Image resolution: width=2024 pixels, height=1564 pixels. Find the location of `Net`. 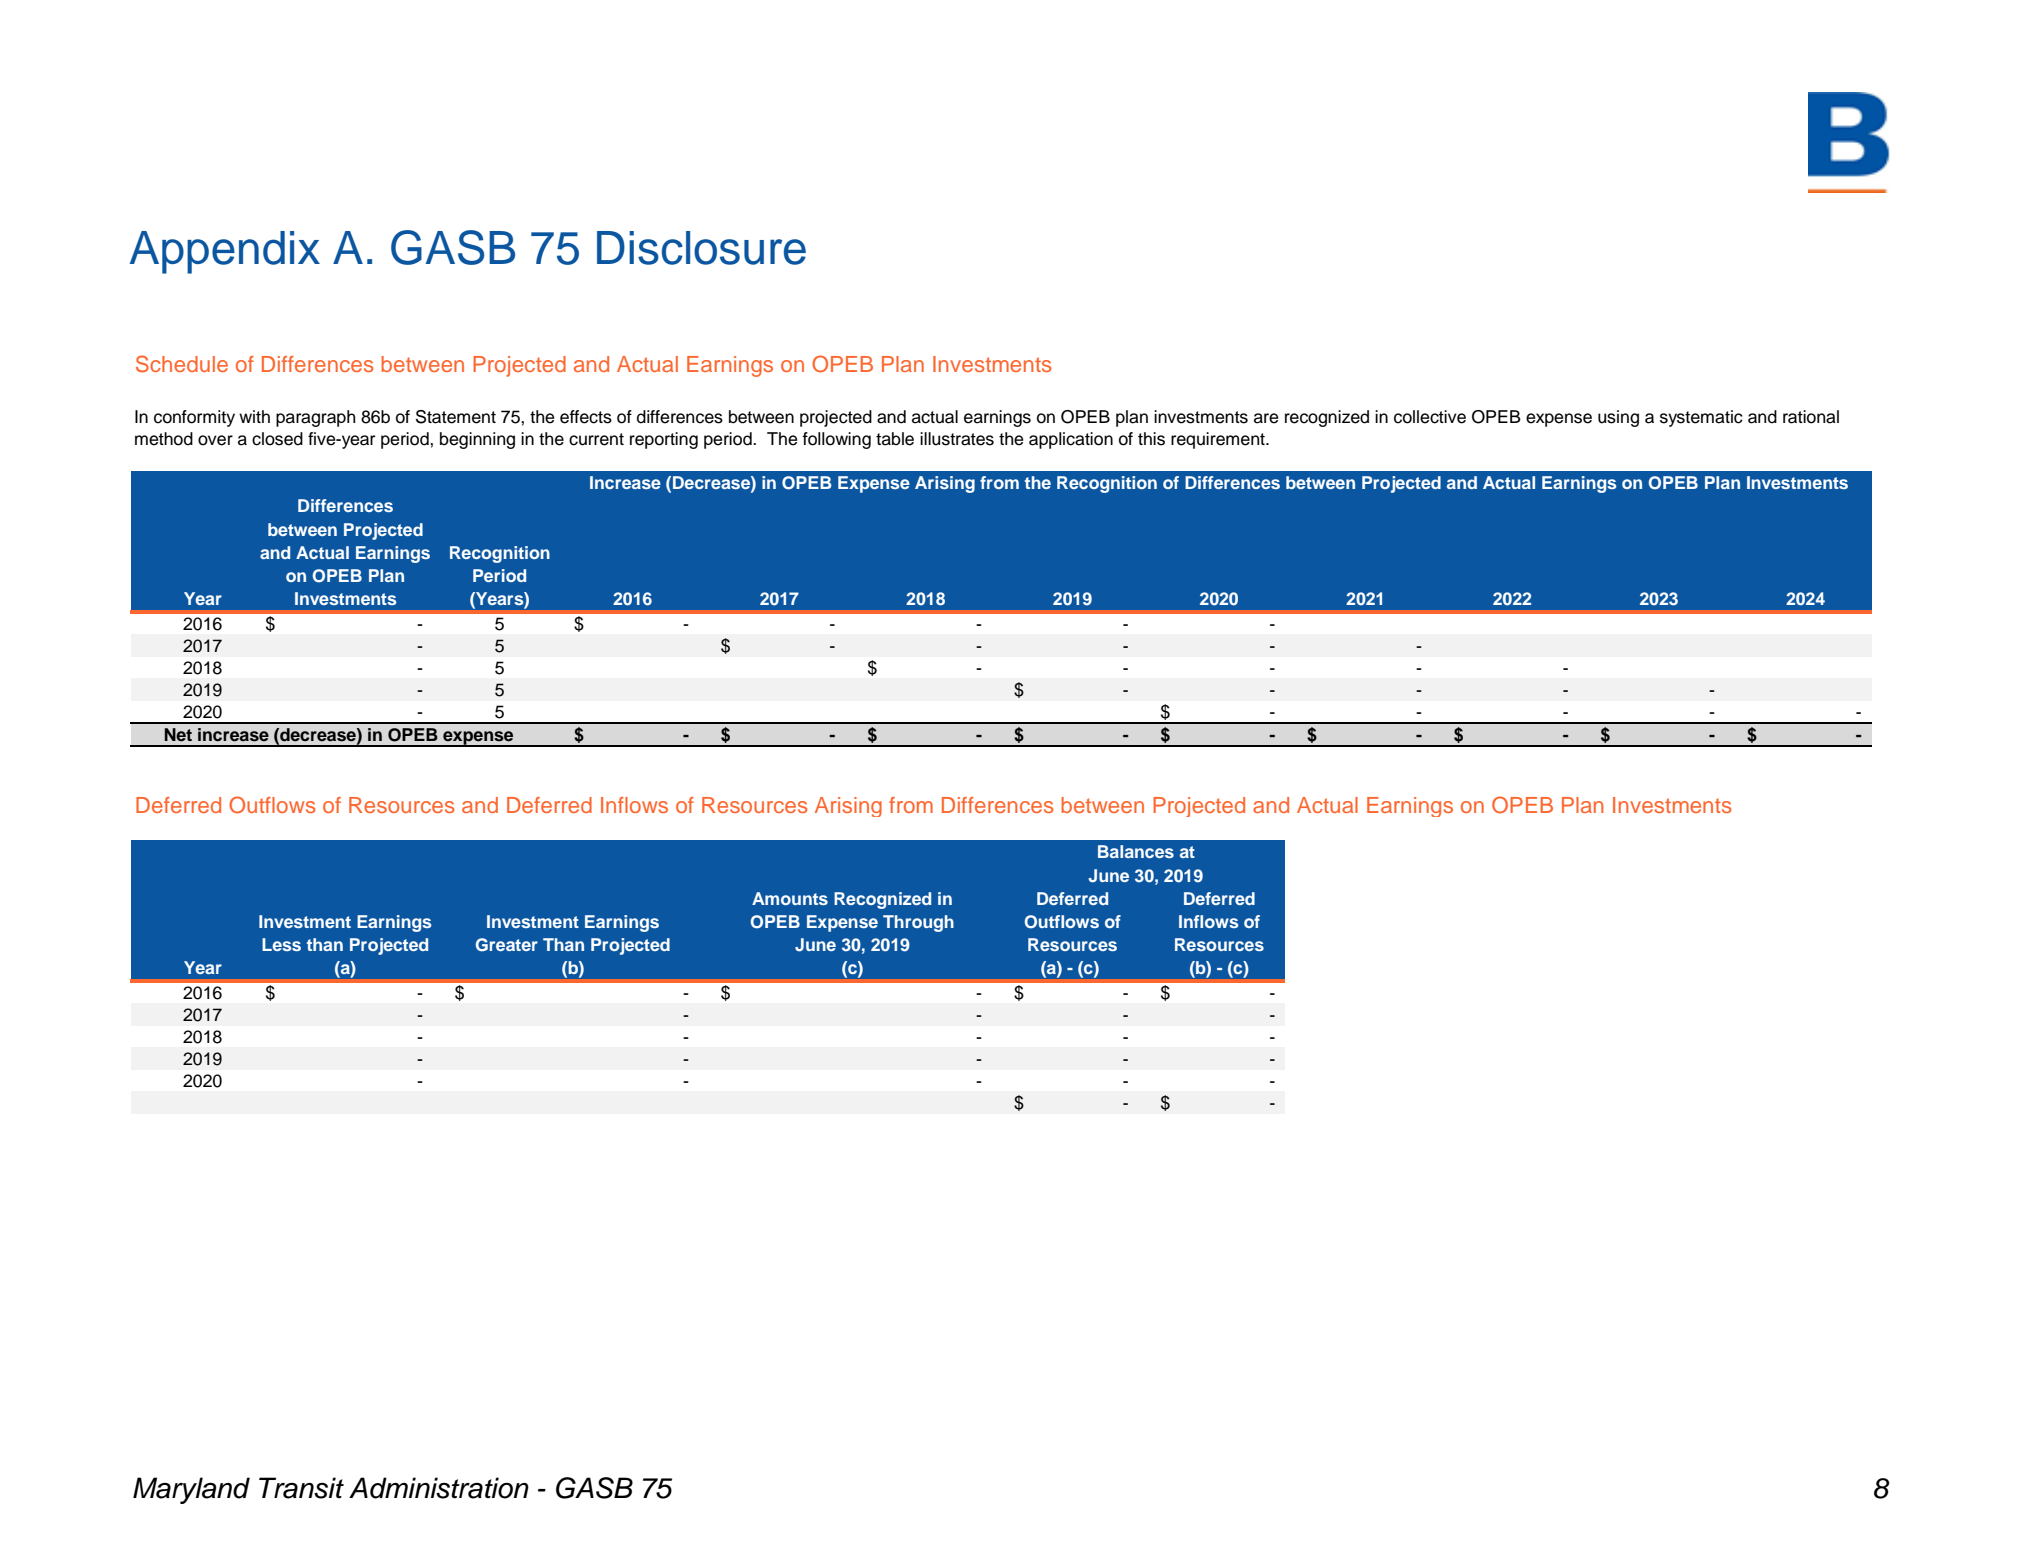

Net is located at coordinates (178, 735).
